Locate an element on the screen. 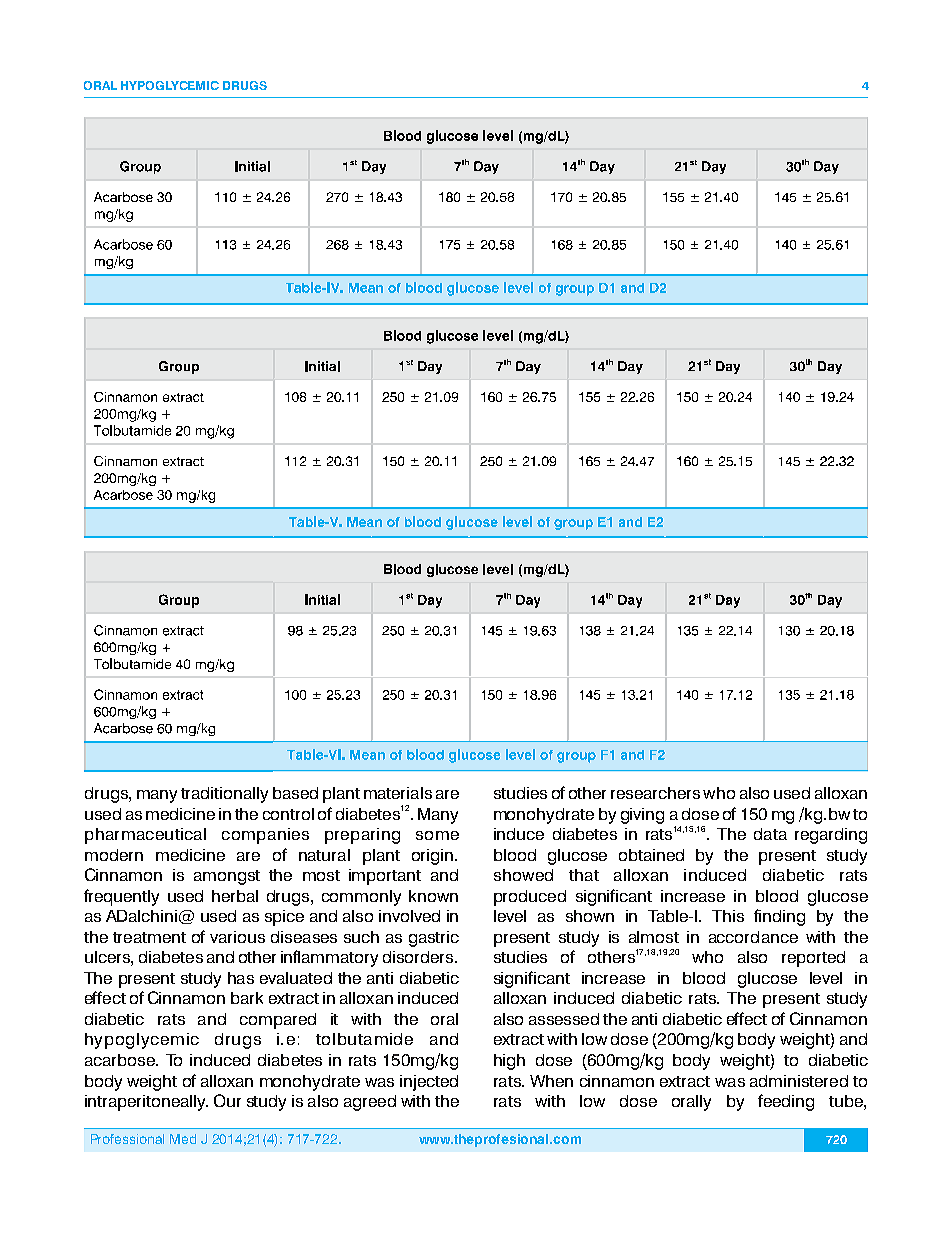  materials is located at coordinates (398, 793).
